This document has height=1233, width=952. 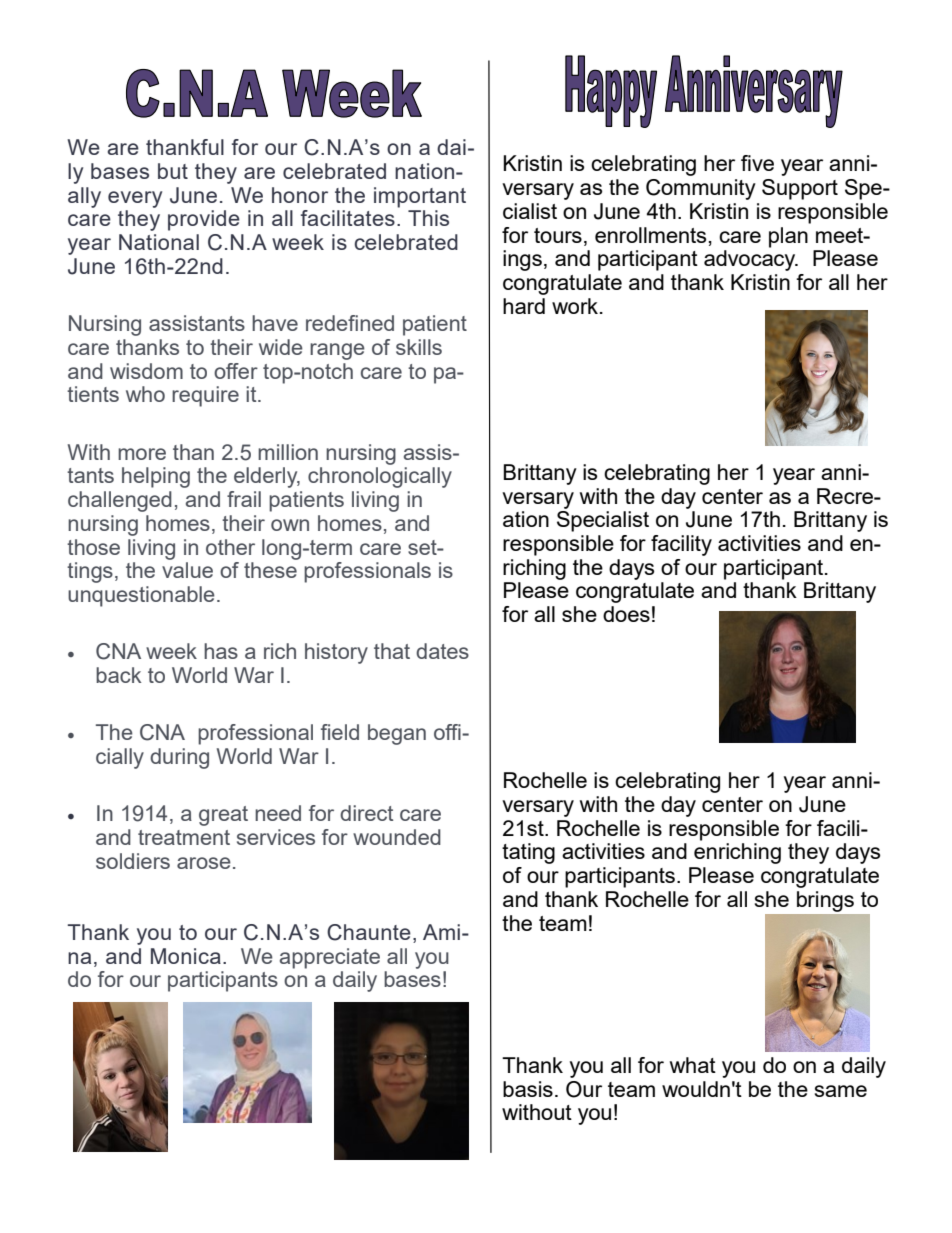 I want to click on basis, so click(x=528, y=1089).
